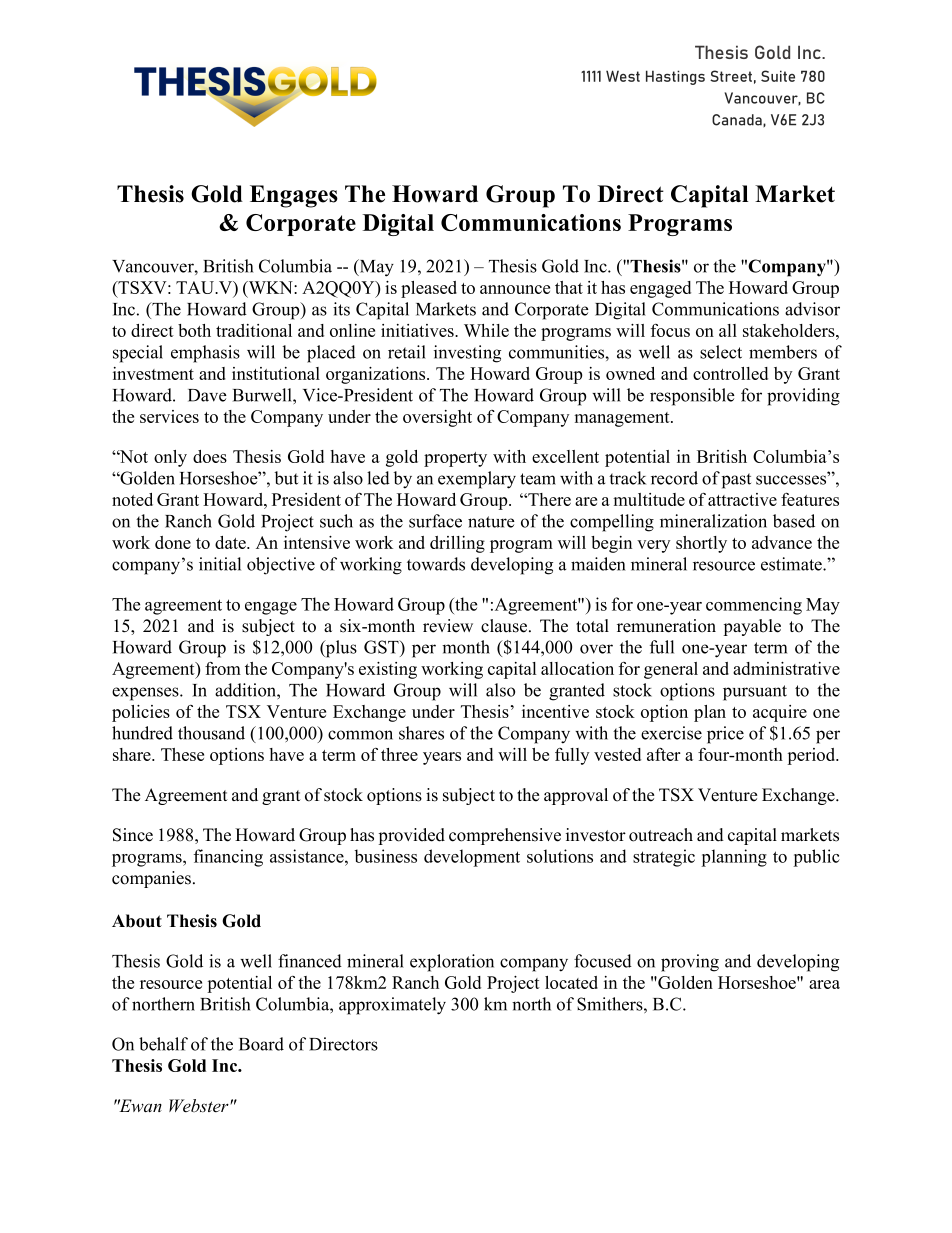 The height and width of the image is (1233, 952). I want to click on select, so click(721, 352).
